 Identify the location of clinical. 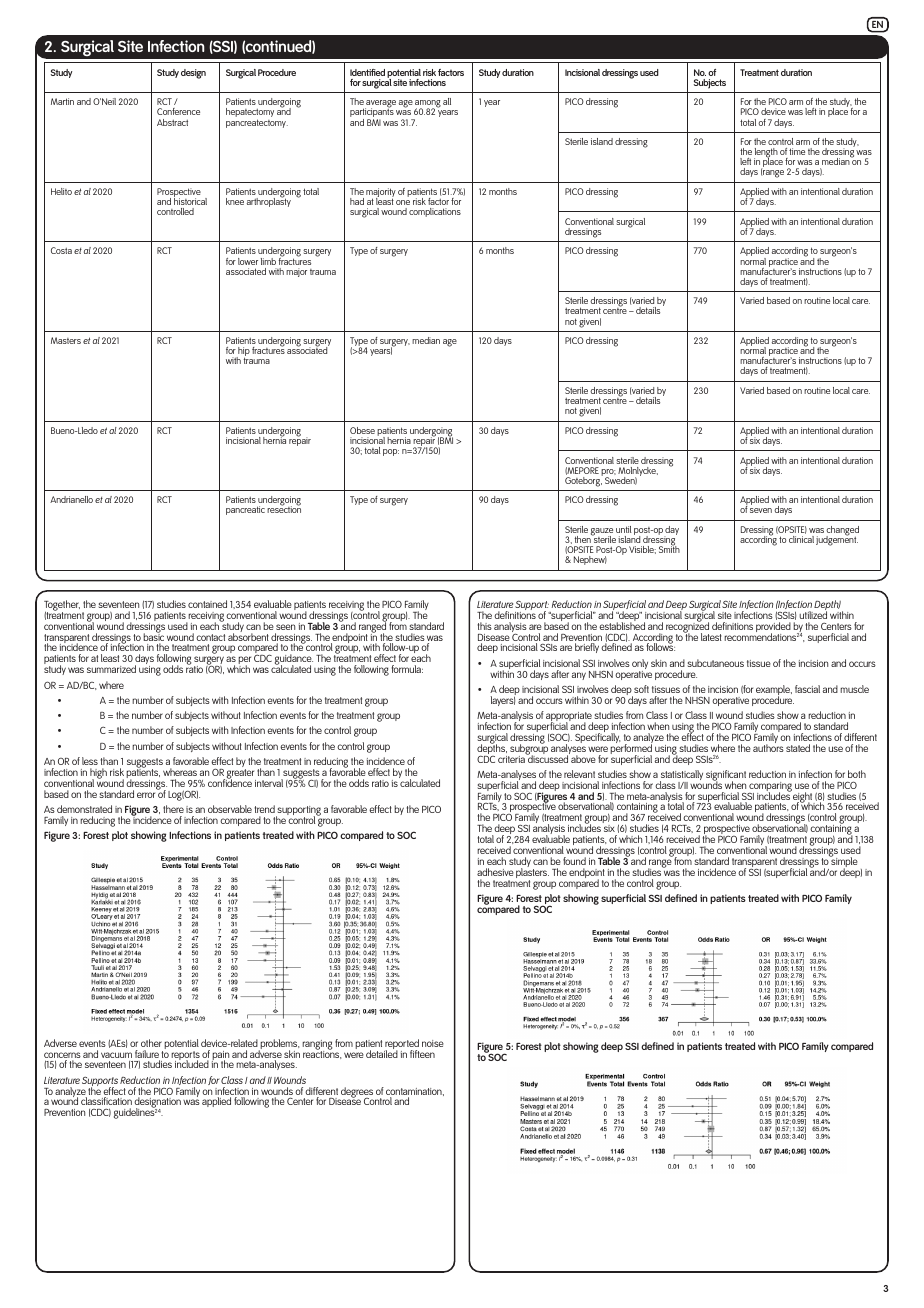
(801, 539).
